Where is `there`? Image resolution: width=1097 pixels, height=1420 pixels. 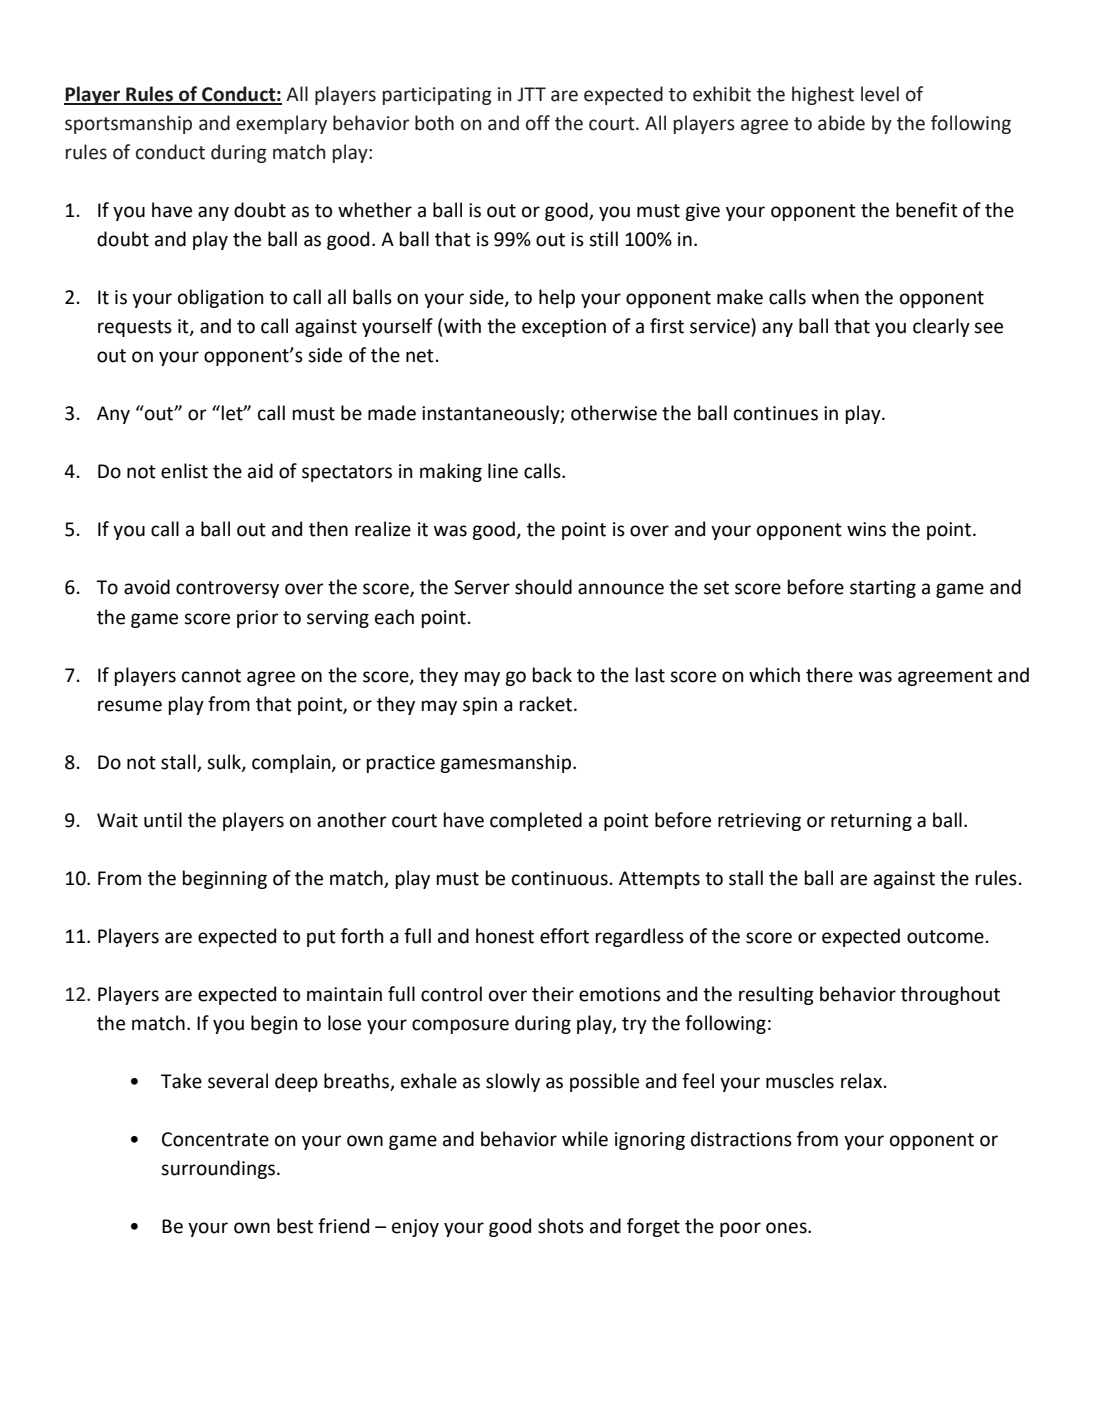
there is located at coordinates (829, 675).
